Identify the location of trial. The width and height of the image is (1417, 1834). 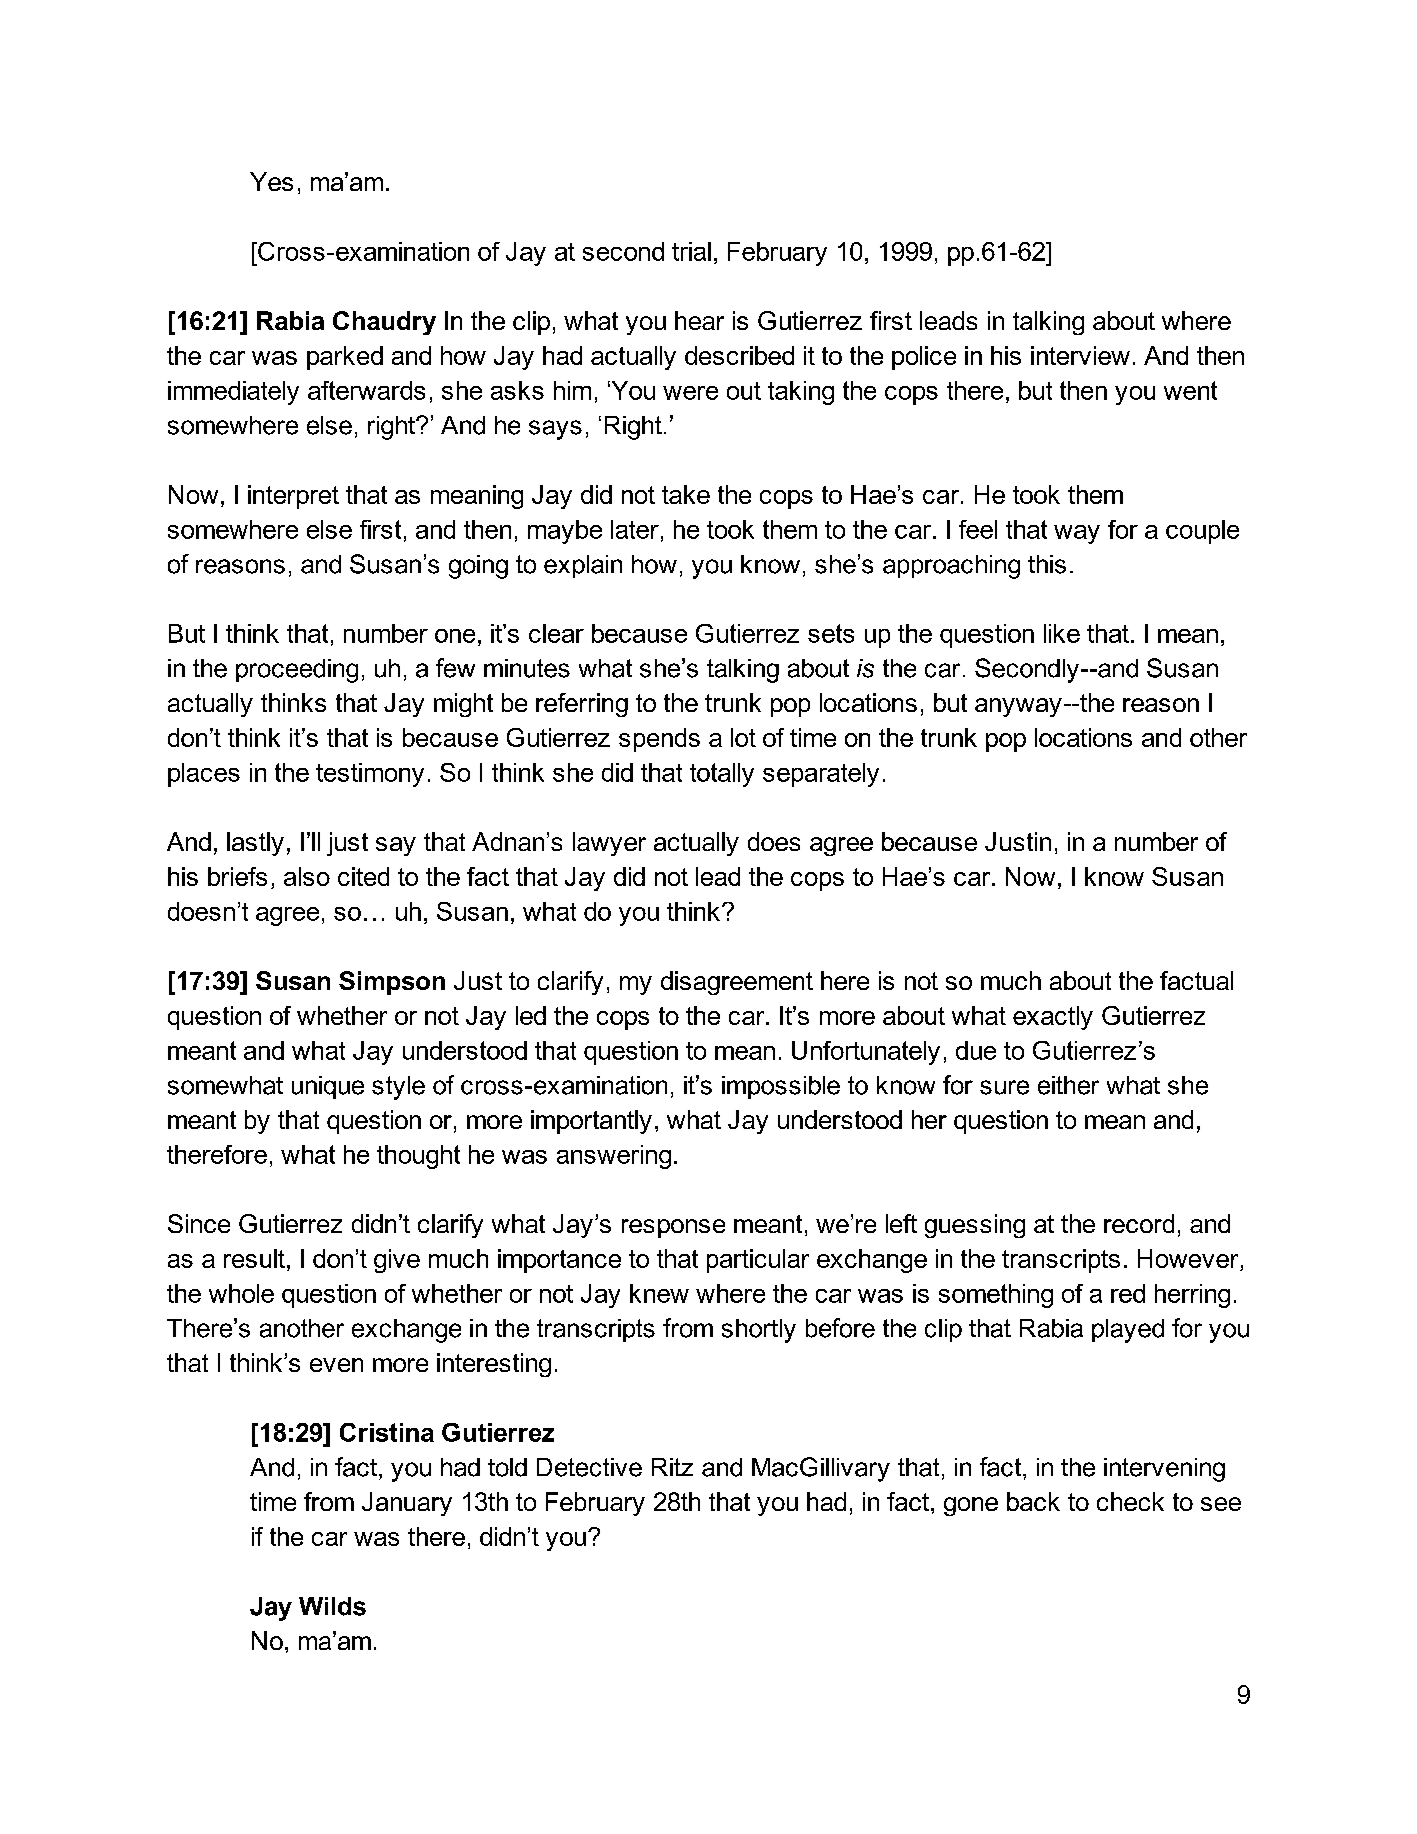
(691, 251).
